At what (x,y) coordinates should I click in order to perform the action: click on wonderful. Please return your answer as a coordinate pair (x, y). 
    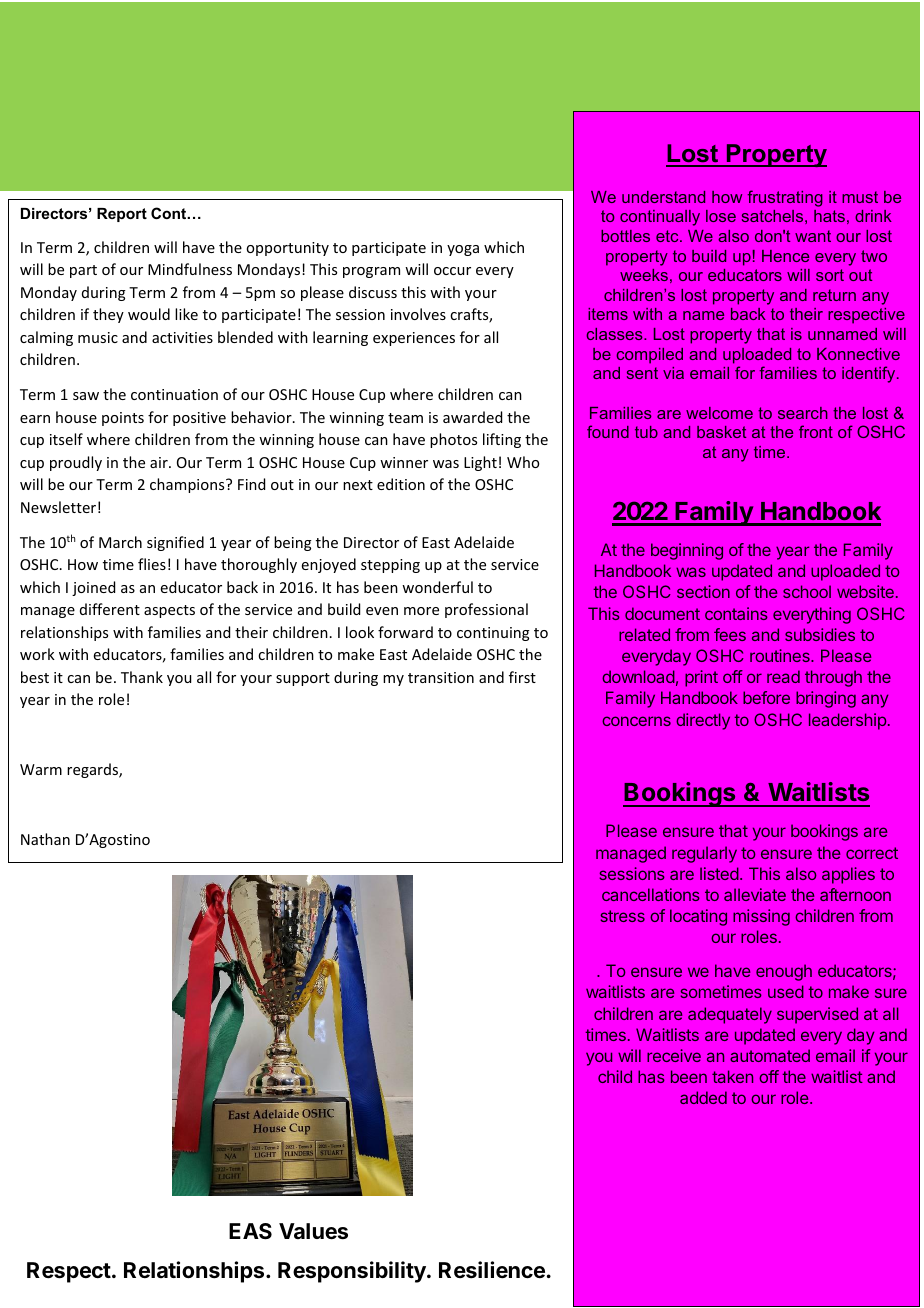
    Looking at the image, I should click on (437, 587).
